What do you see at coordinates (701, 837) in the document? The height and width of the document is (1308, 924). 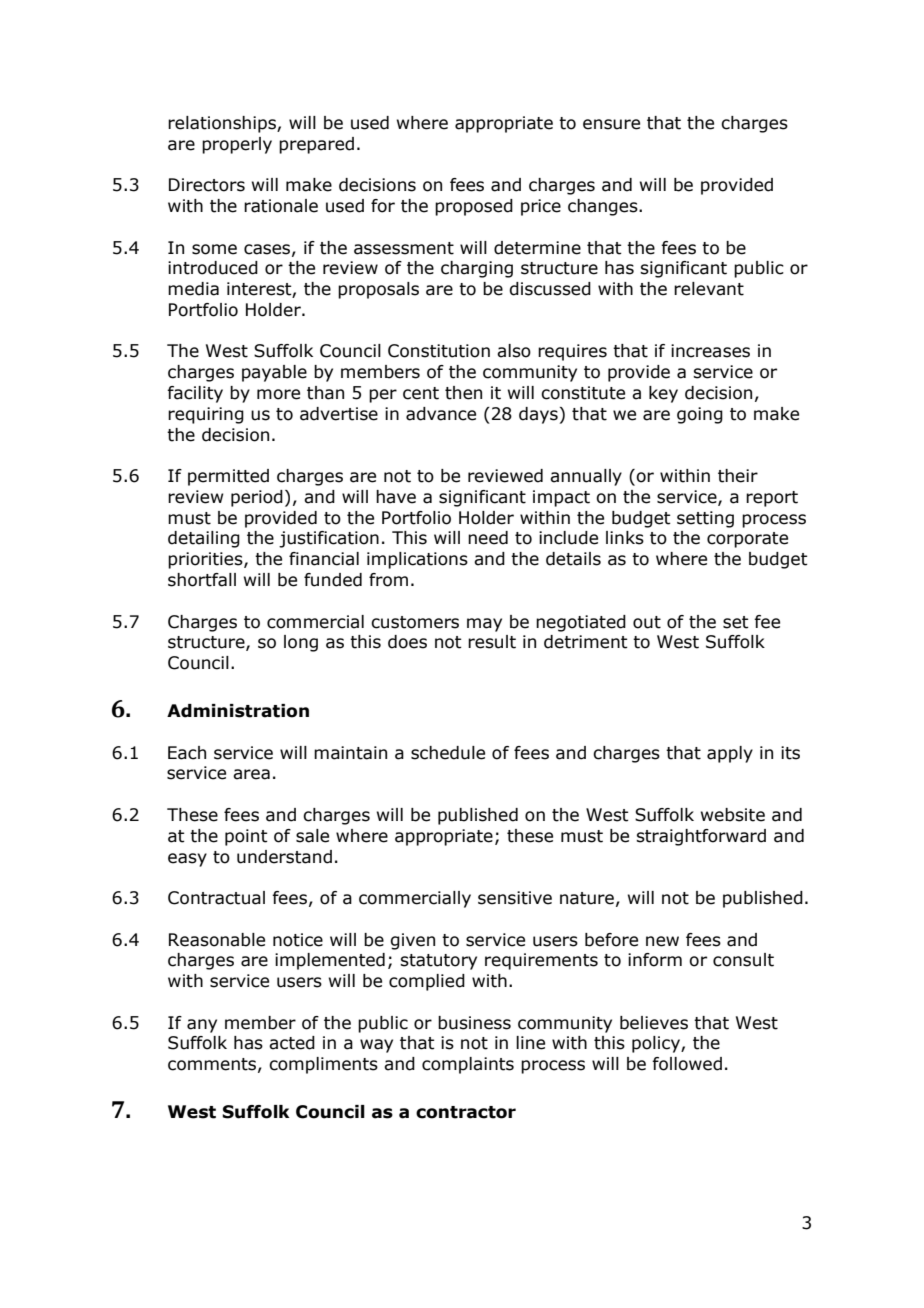 I see `straightforward` at bounding box center [701, 837].
